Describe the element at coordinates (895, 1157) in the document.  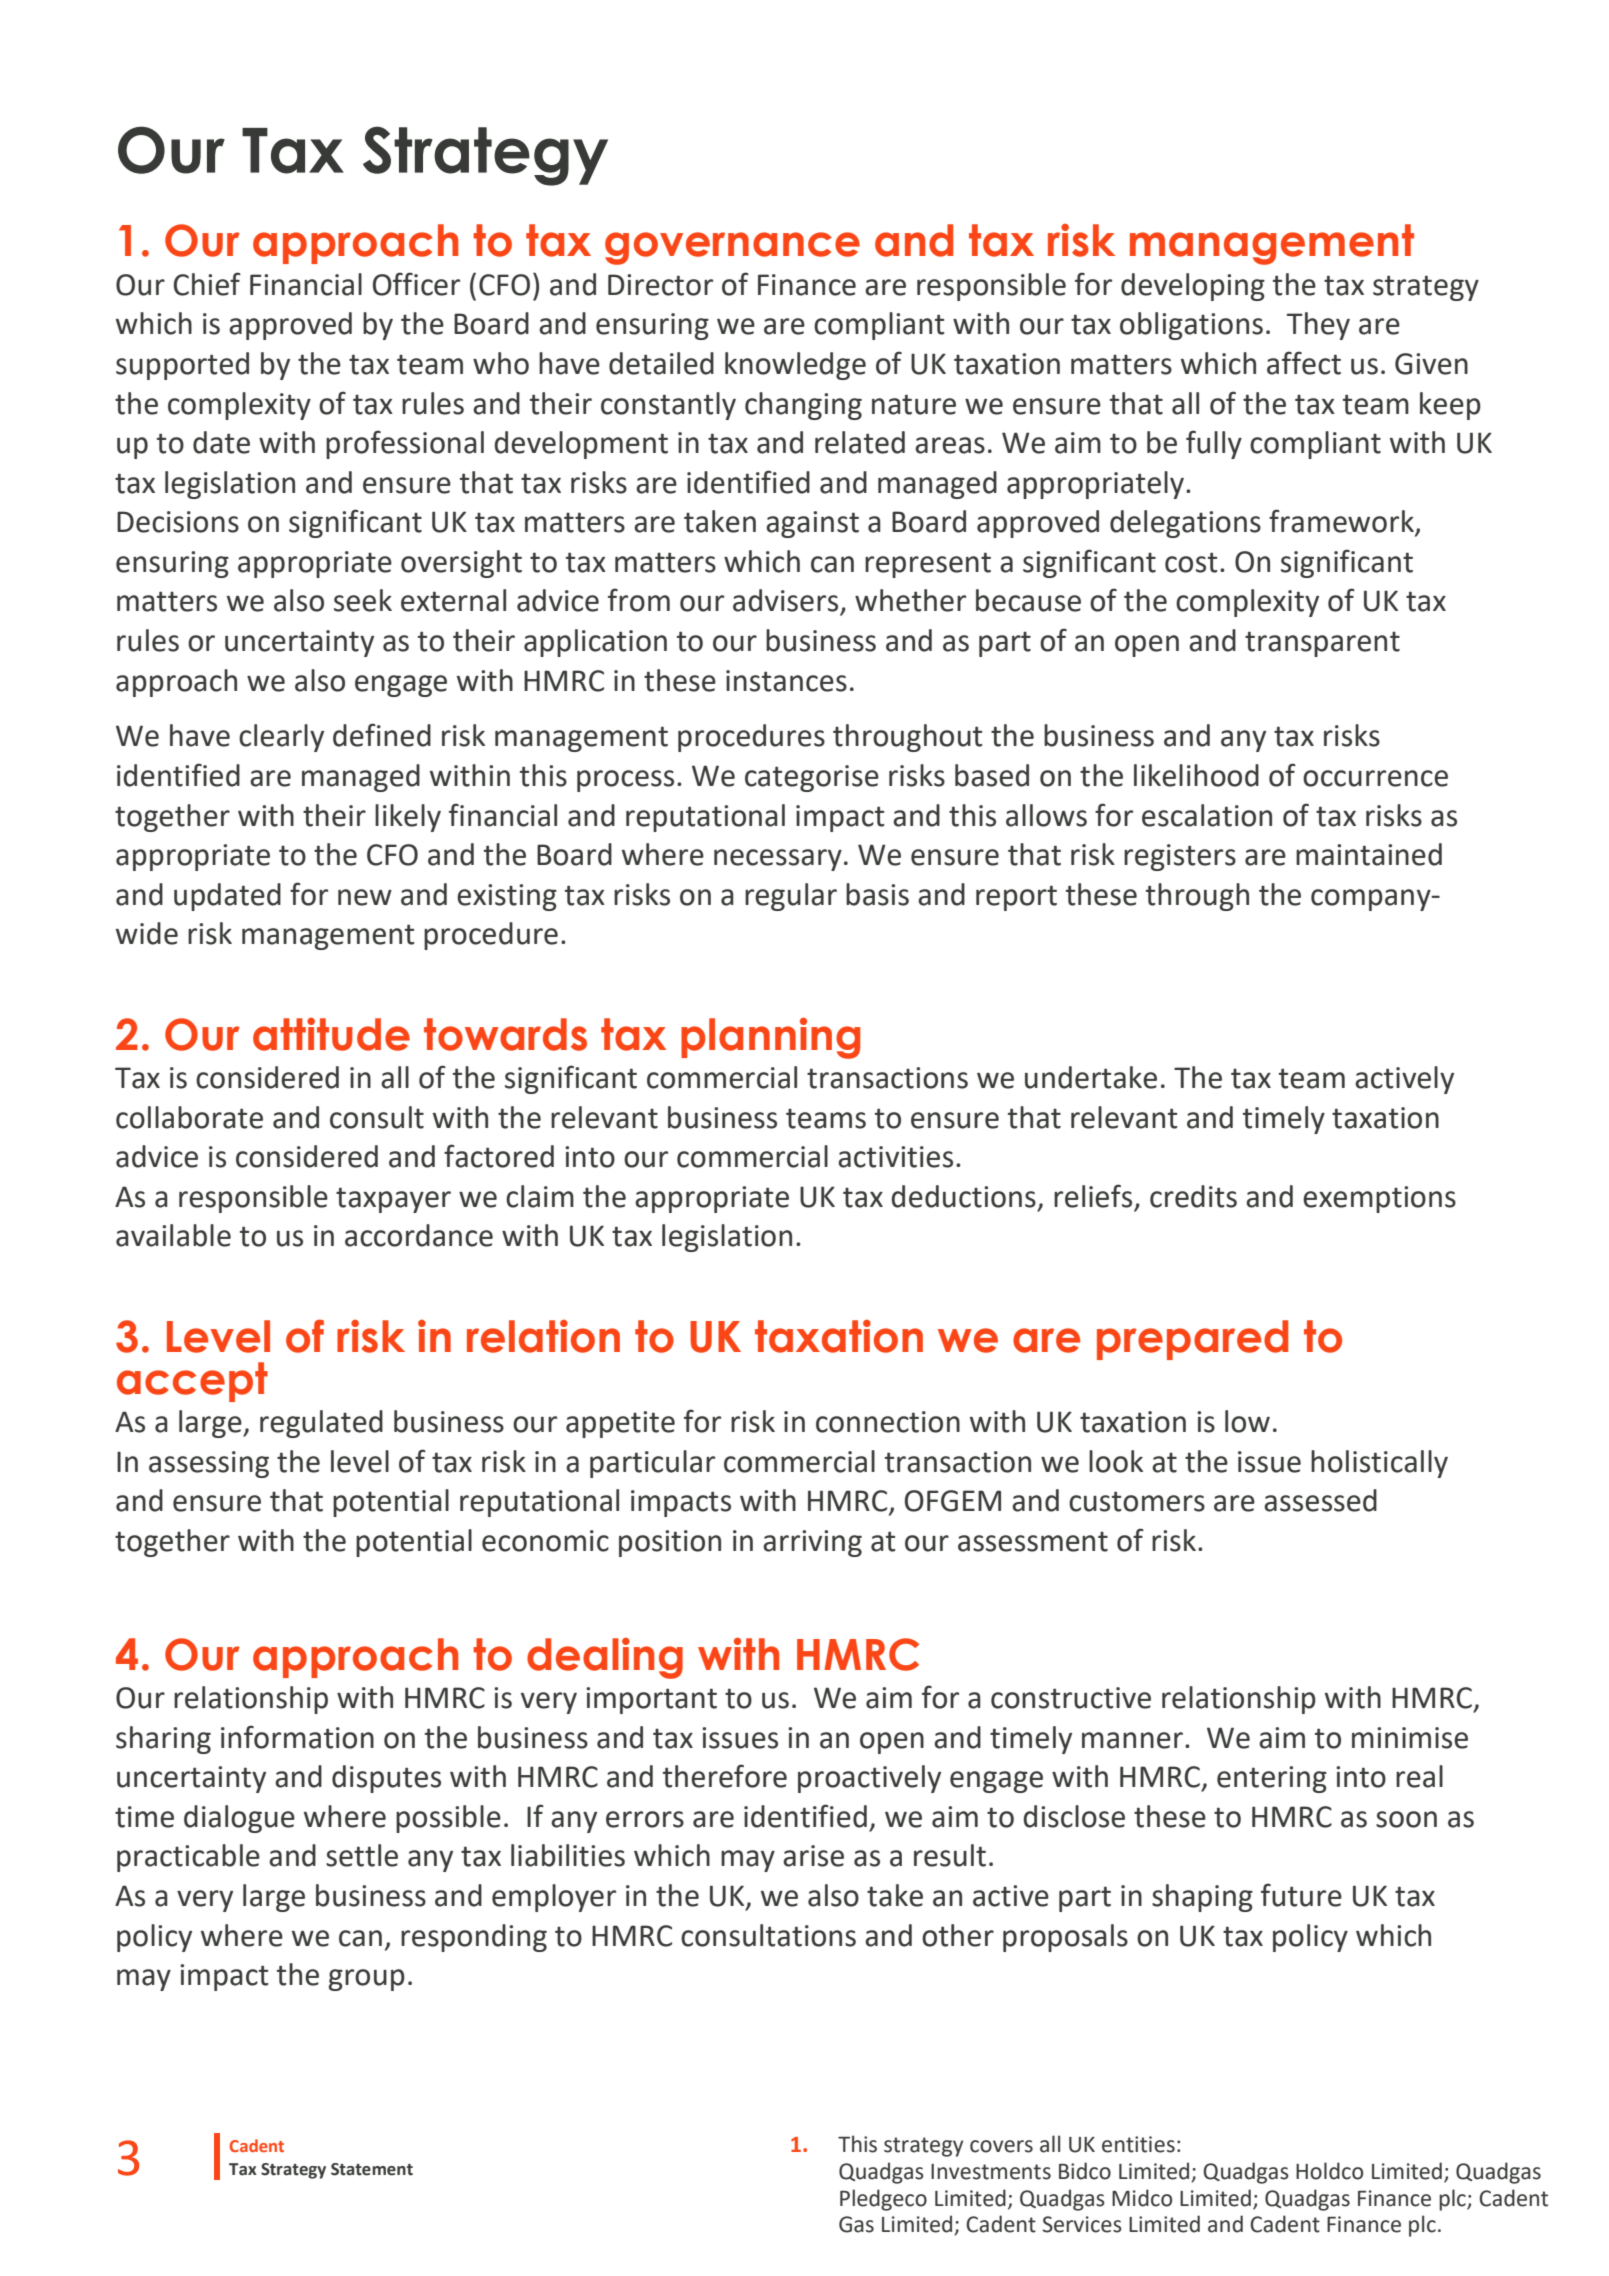
I see `activities` at that location.
